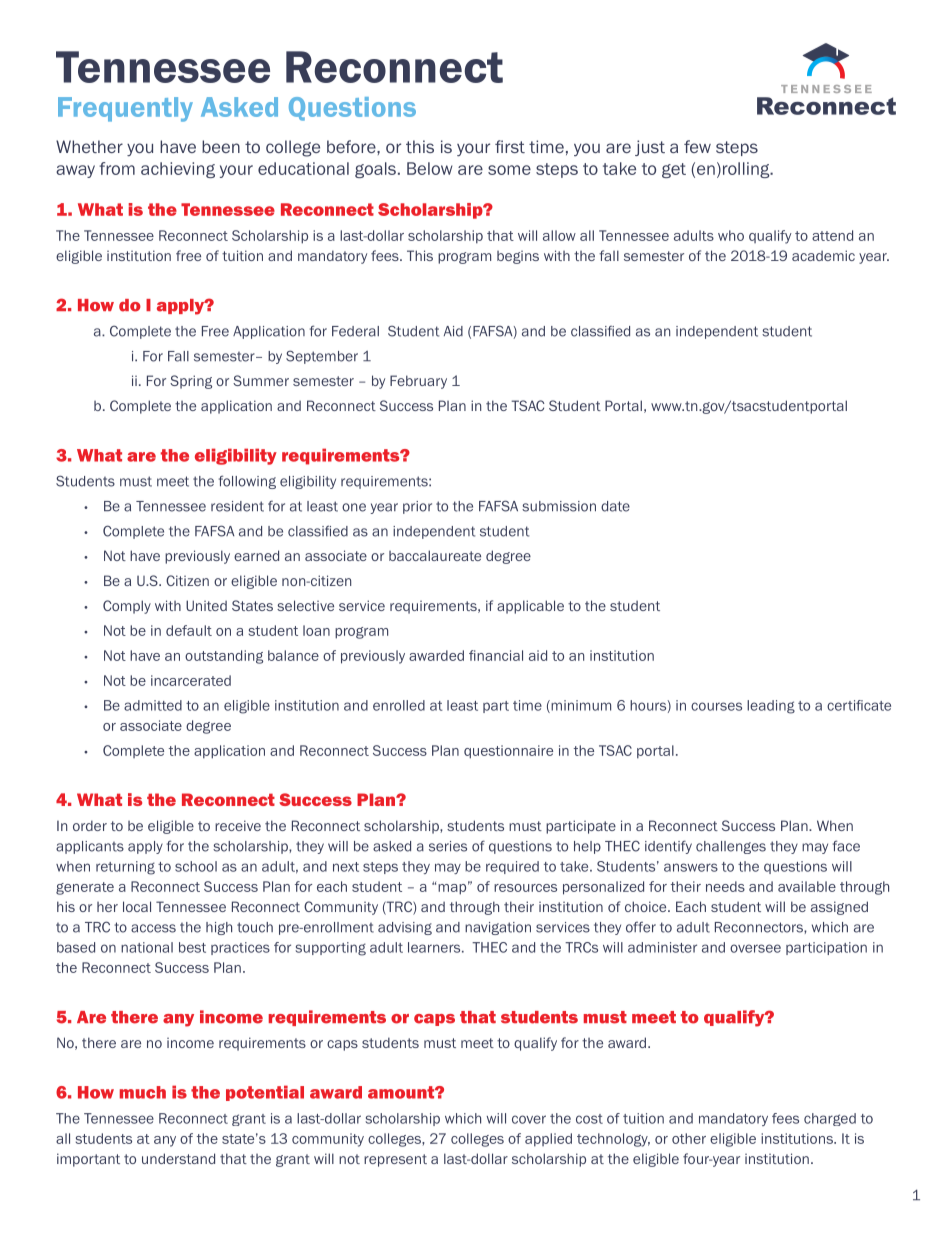  I want to click on required, so click(512, 867).
